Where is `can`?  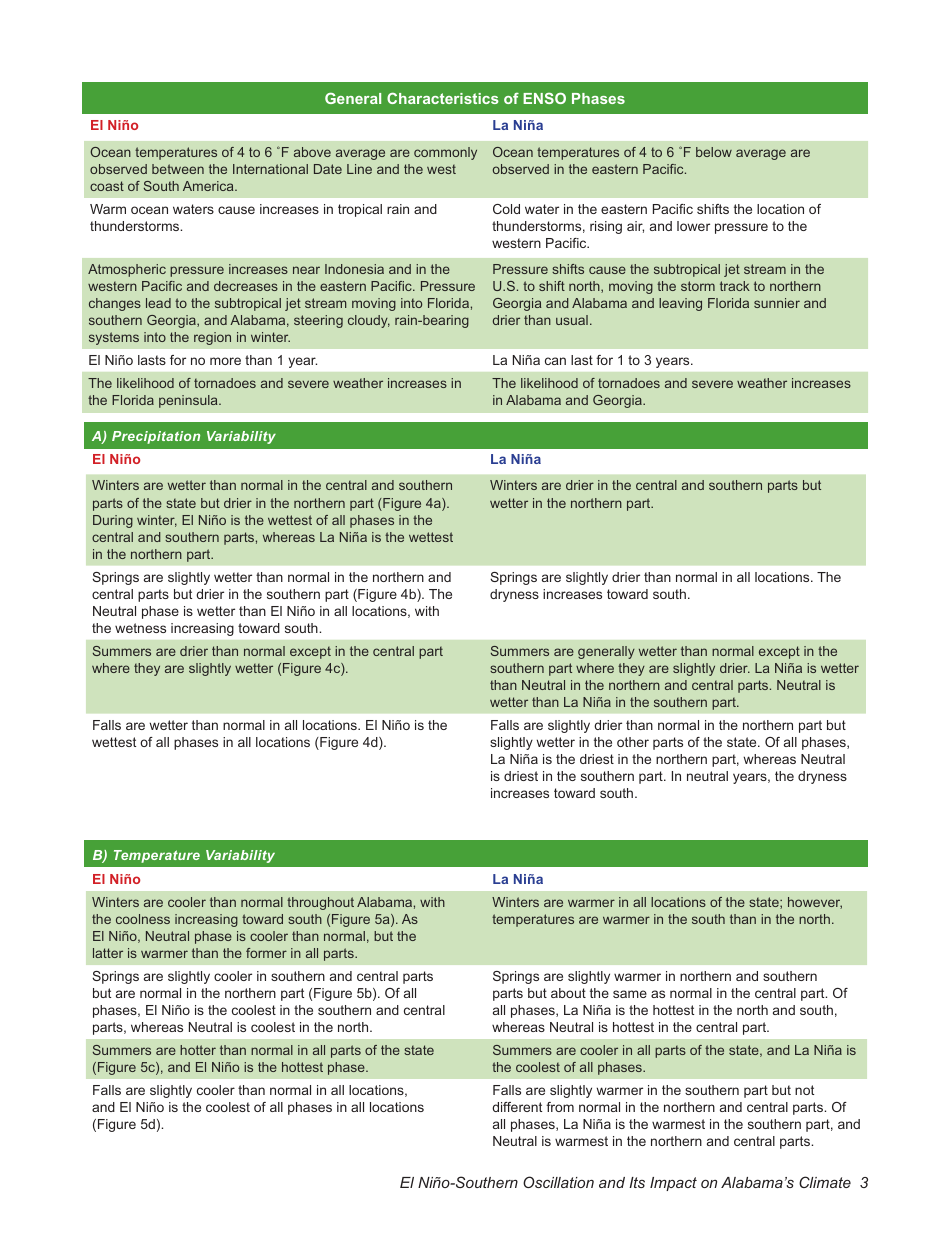 can is located at coordinates (555, 361).
